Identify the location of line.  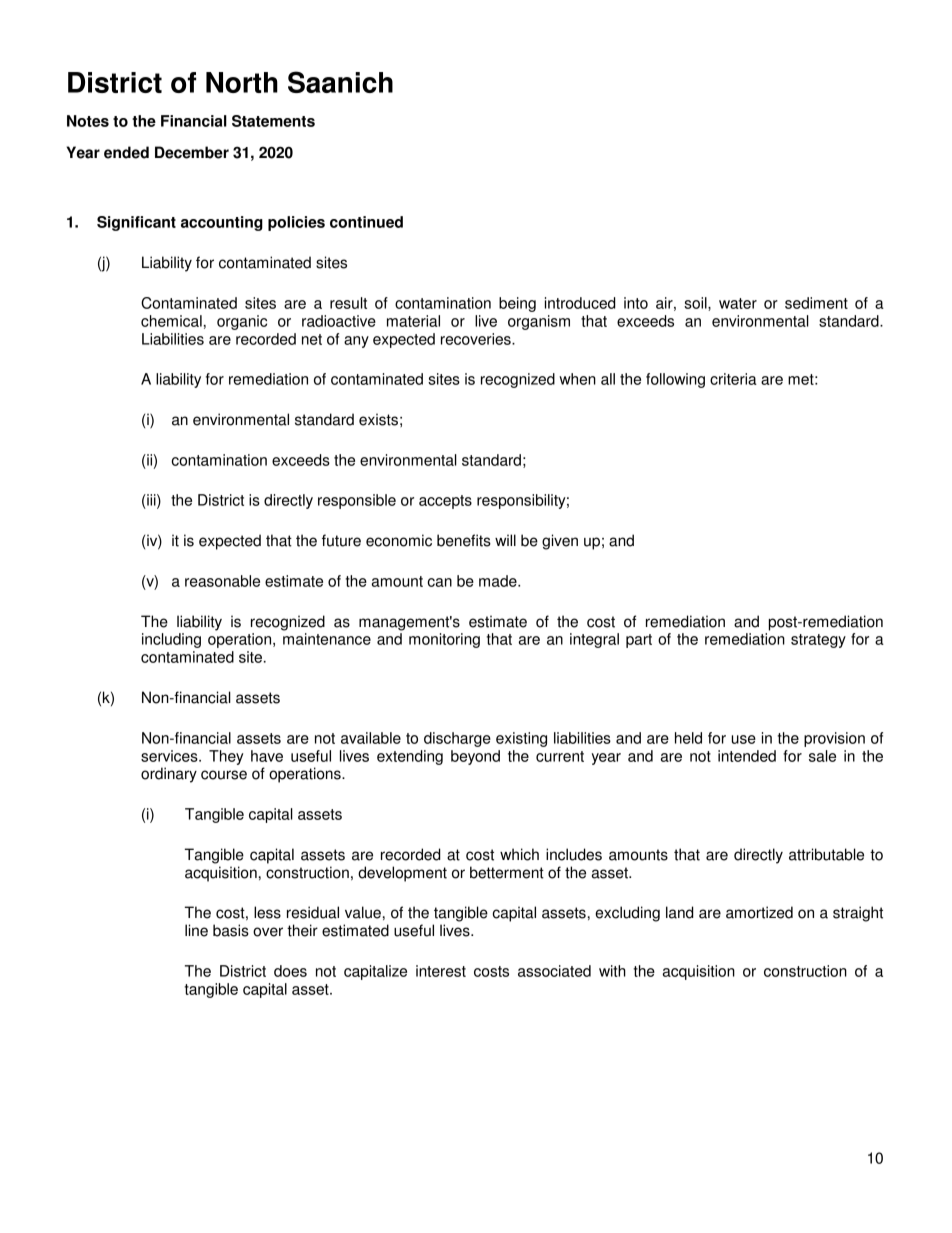
(196, 930).
